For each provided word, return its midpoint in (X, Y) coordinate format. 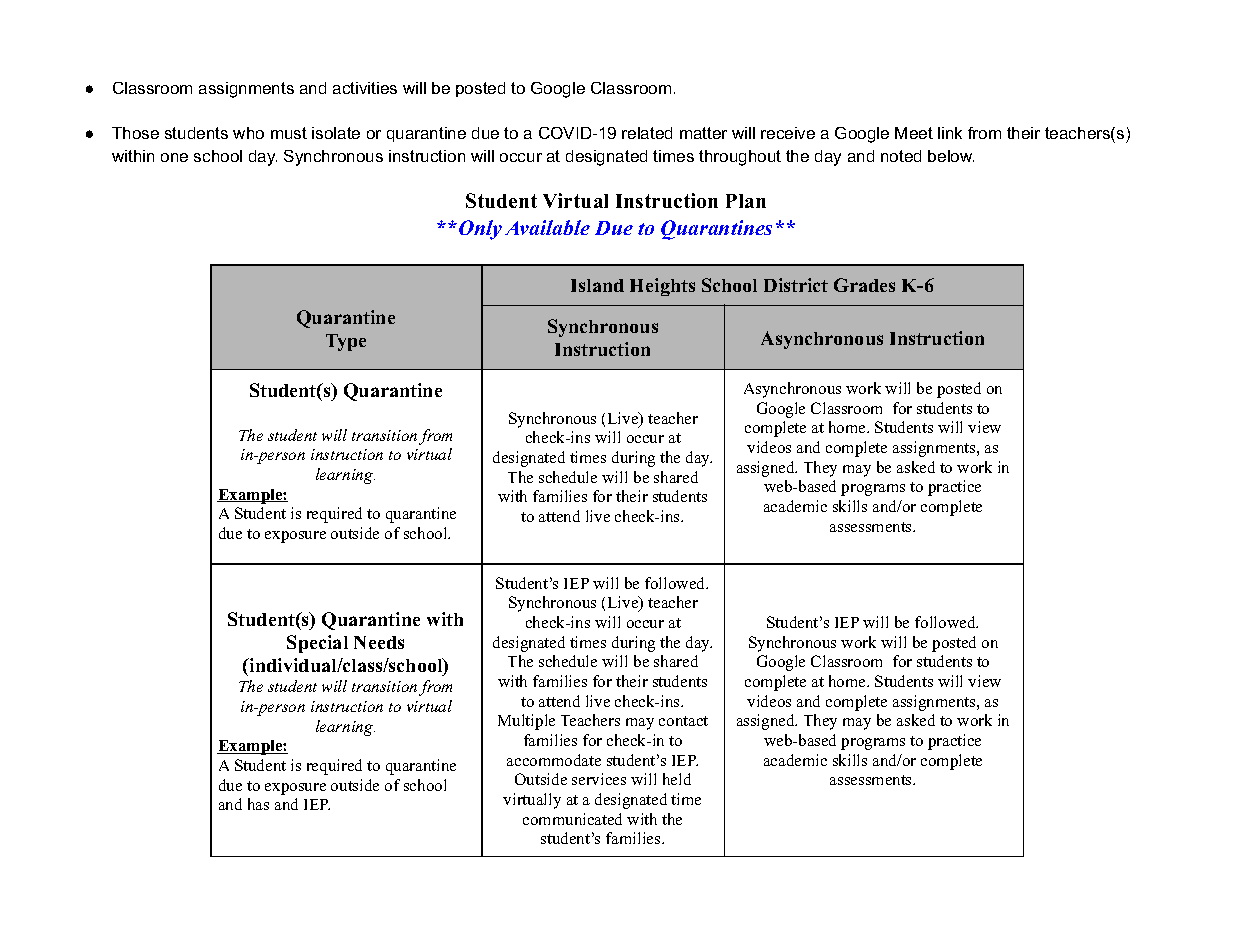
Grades (864, 285)
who (248, 133)
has (258, 804)
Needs (379, 642)
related (647, 133)
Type (346, 342)
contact (683, 721)
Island (597, 285)
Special (317, 644)
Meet (914, 133)
